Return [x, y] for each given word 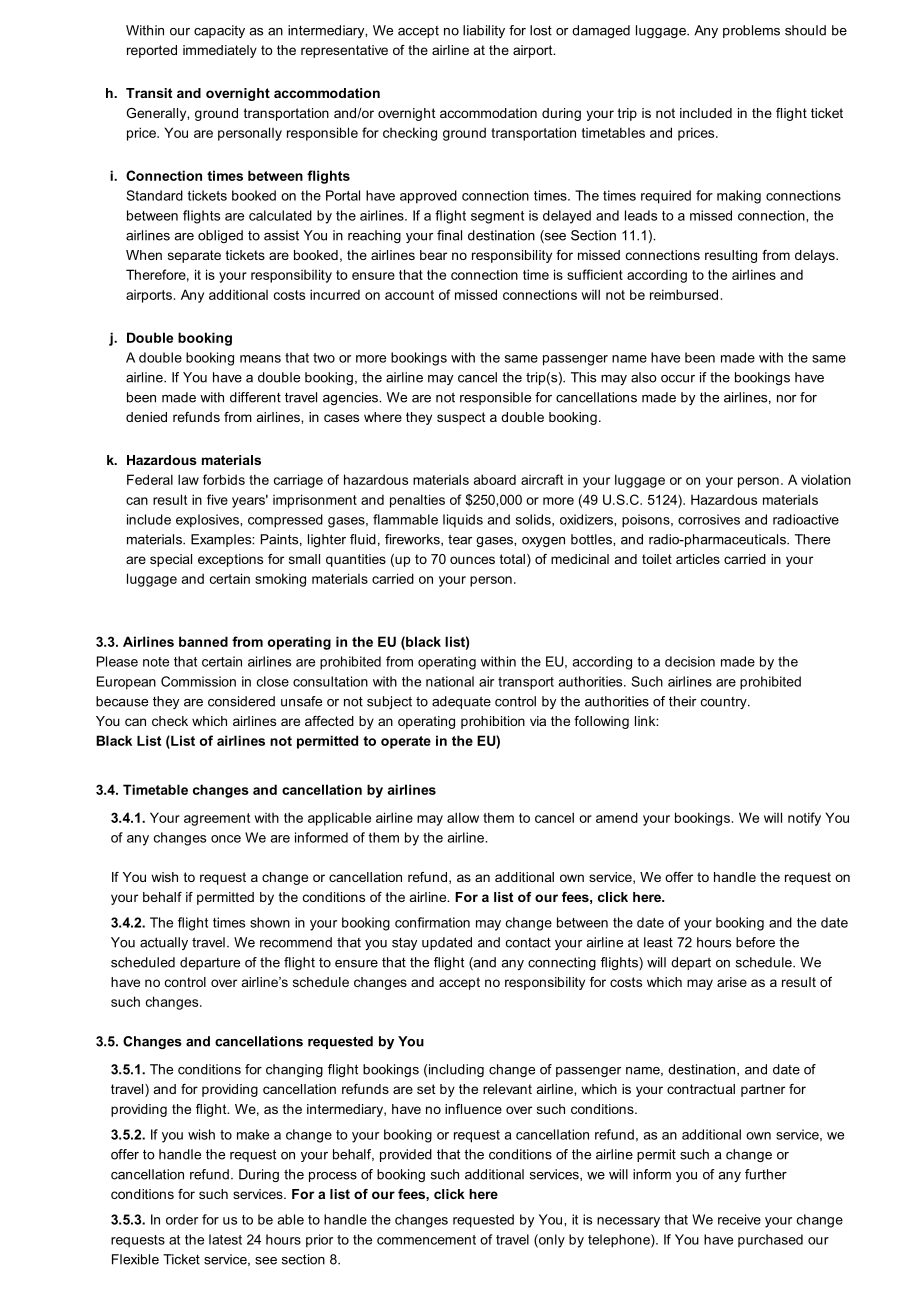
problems [751, 31]
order [182, 1219]
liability [484, 31]
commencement [426, 1240]
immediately [220, 51]
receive [739, 1219]
